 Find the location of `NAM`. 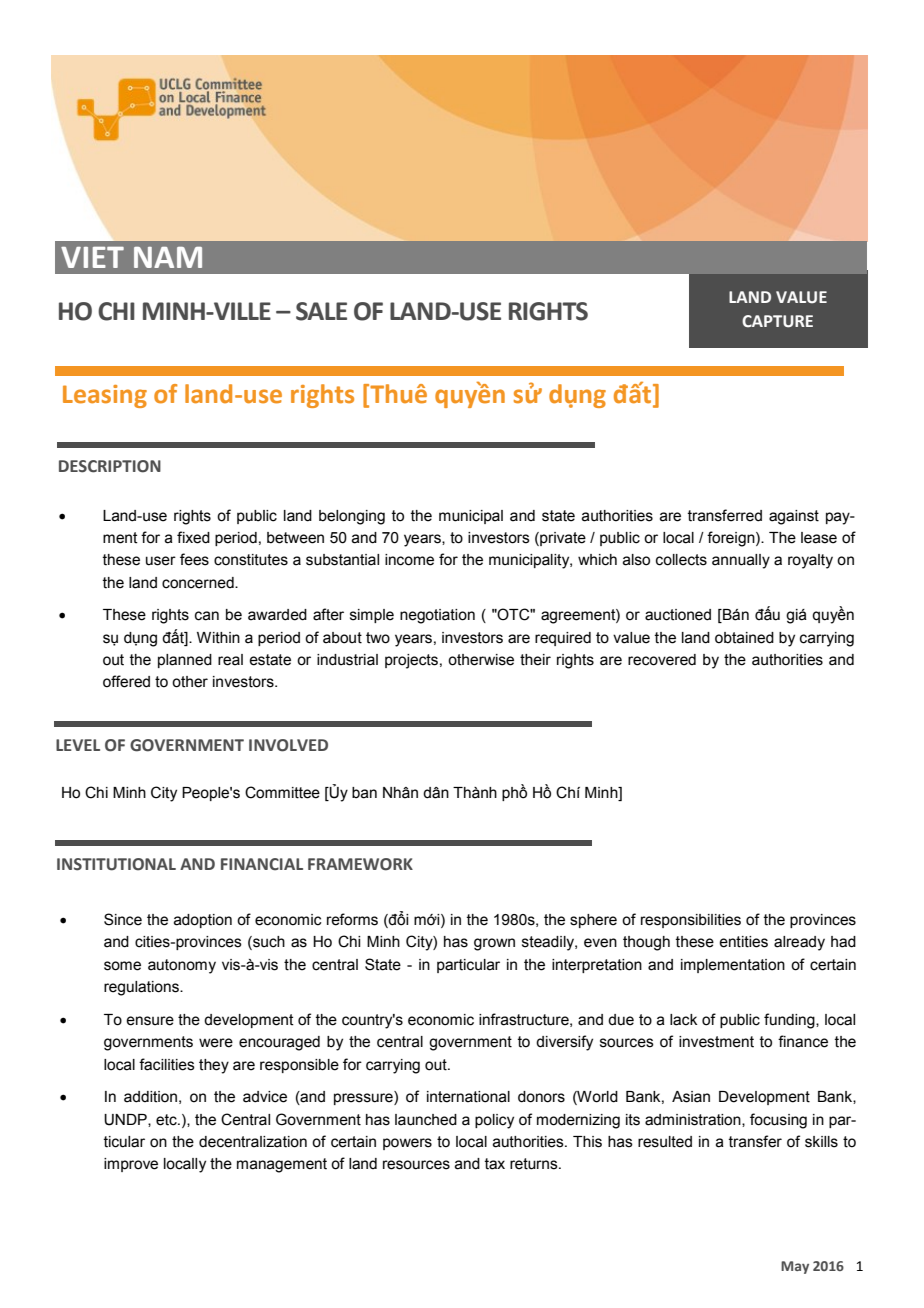

NAM is located at coordinates (168, 257).
